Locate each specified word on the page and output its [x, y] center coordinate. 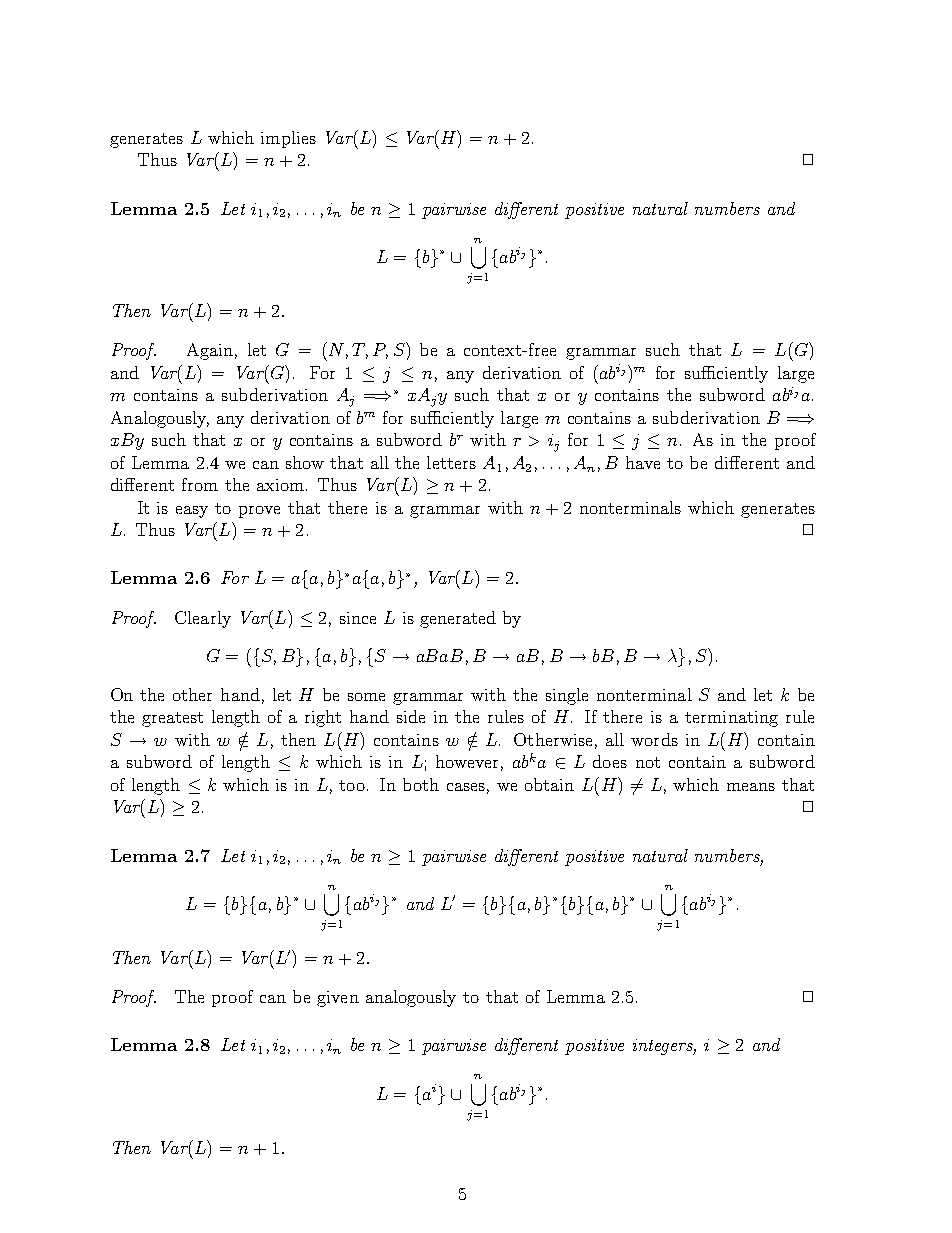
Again [210, 351]
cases [466, 787]
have [643, 462]
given [338, 999]
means [751, 787]
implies [288, 139]
